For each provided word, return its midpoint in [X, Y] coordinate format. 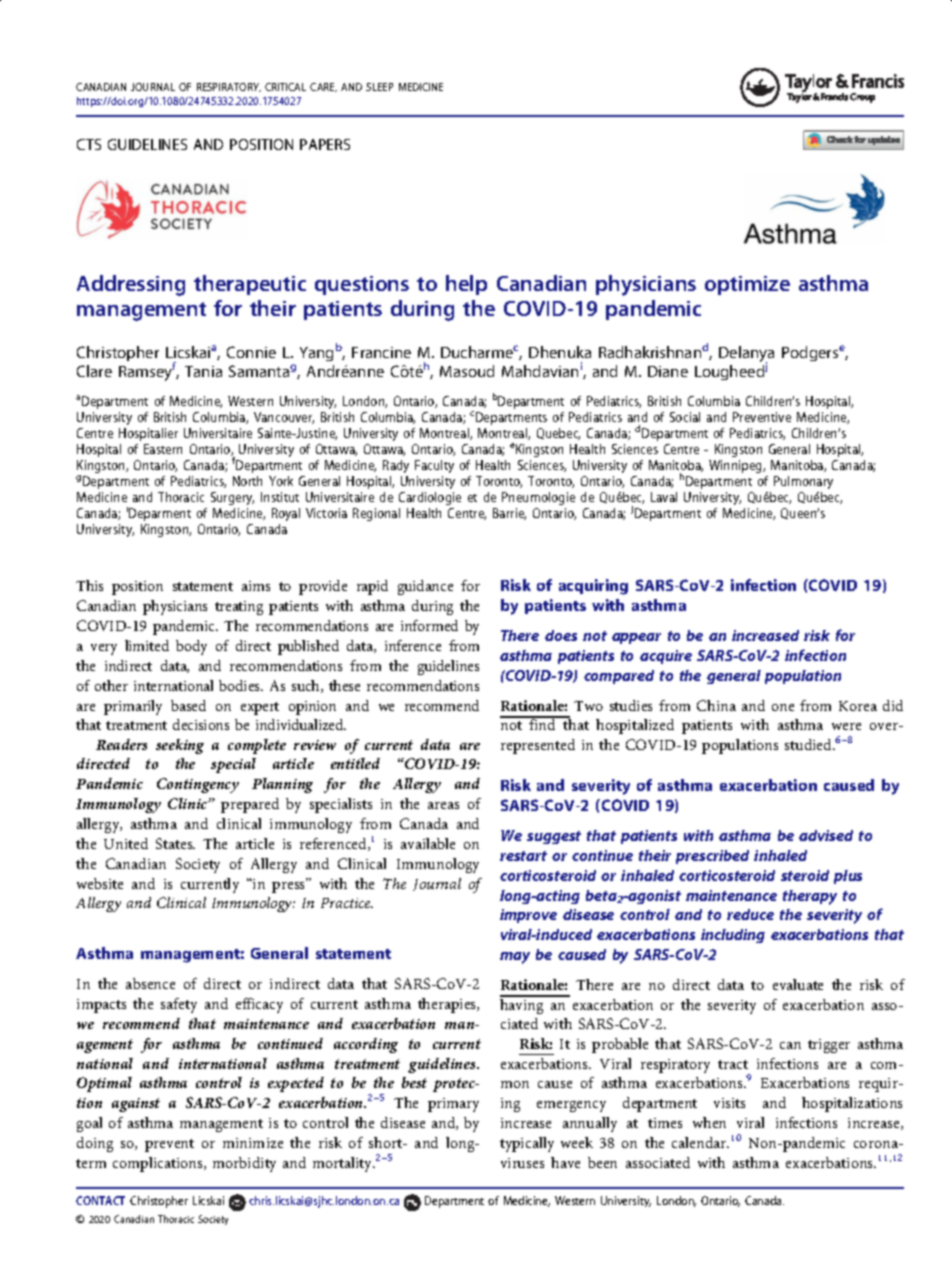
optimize [747, 285]
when [709, 1122]
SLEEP [379, 87]
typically [527, 1144]
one [783, 707]
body [191, 647]
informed [429, 625]
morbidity [244, 1164]
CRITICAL [285, 87]
